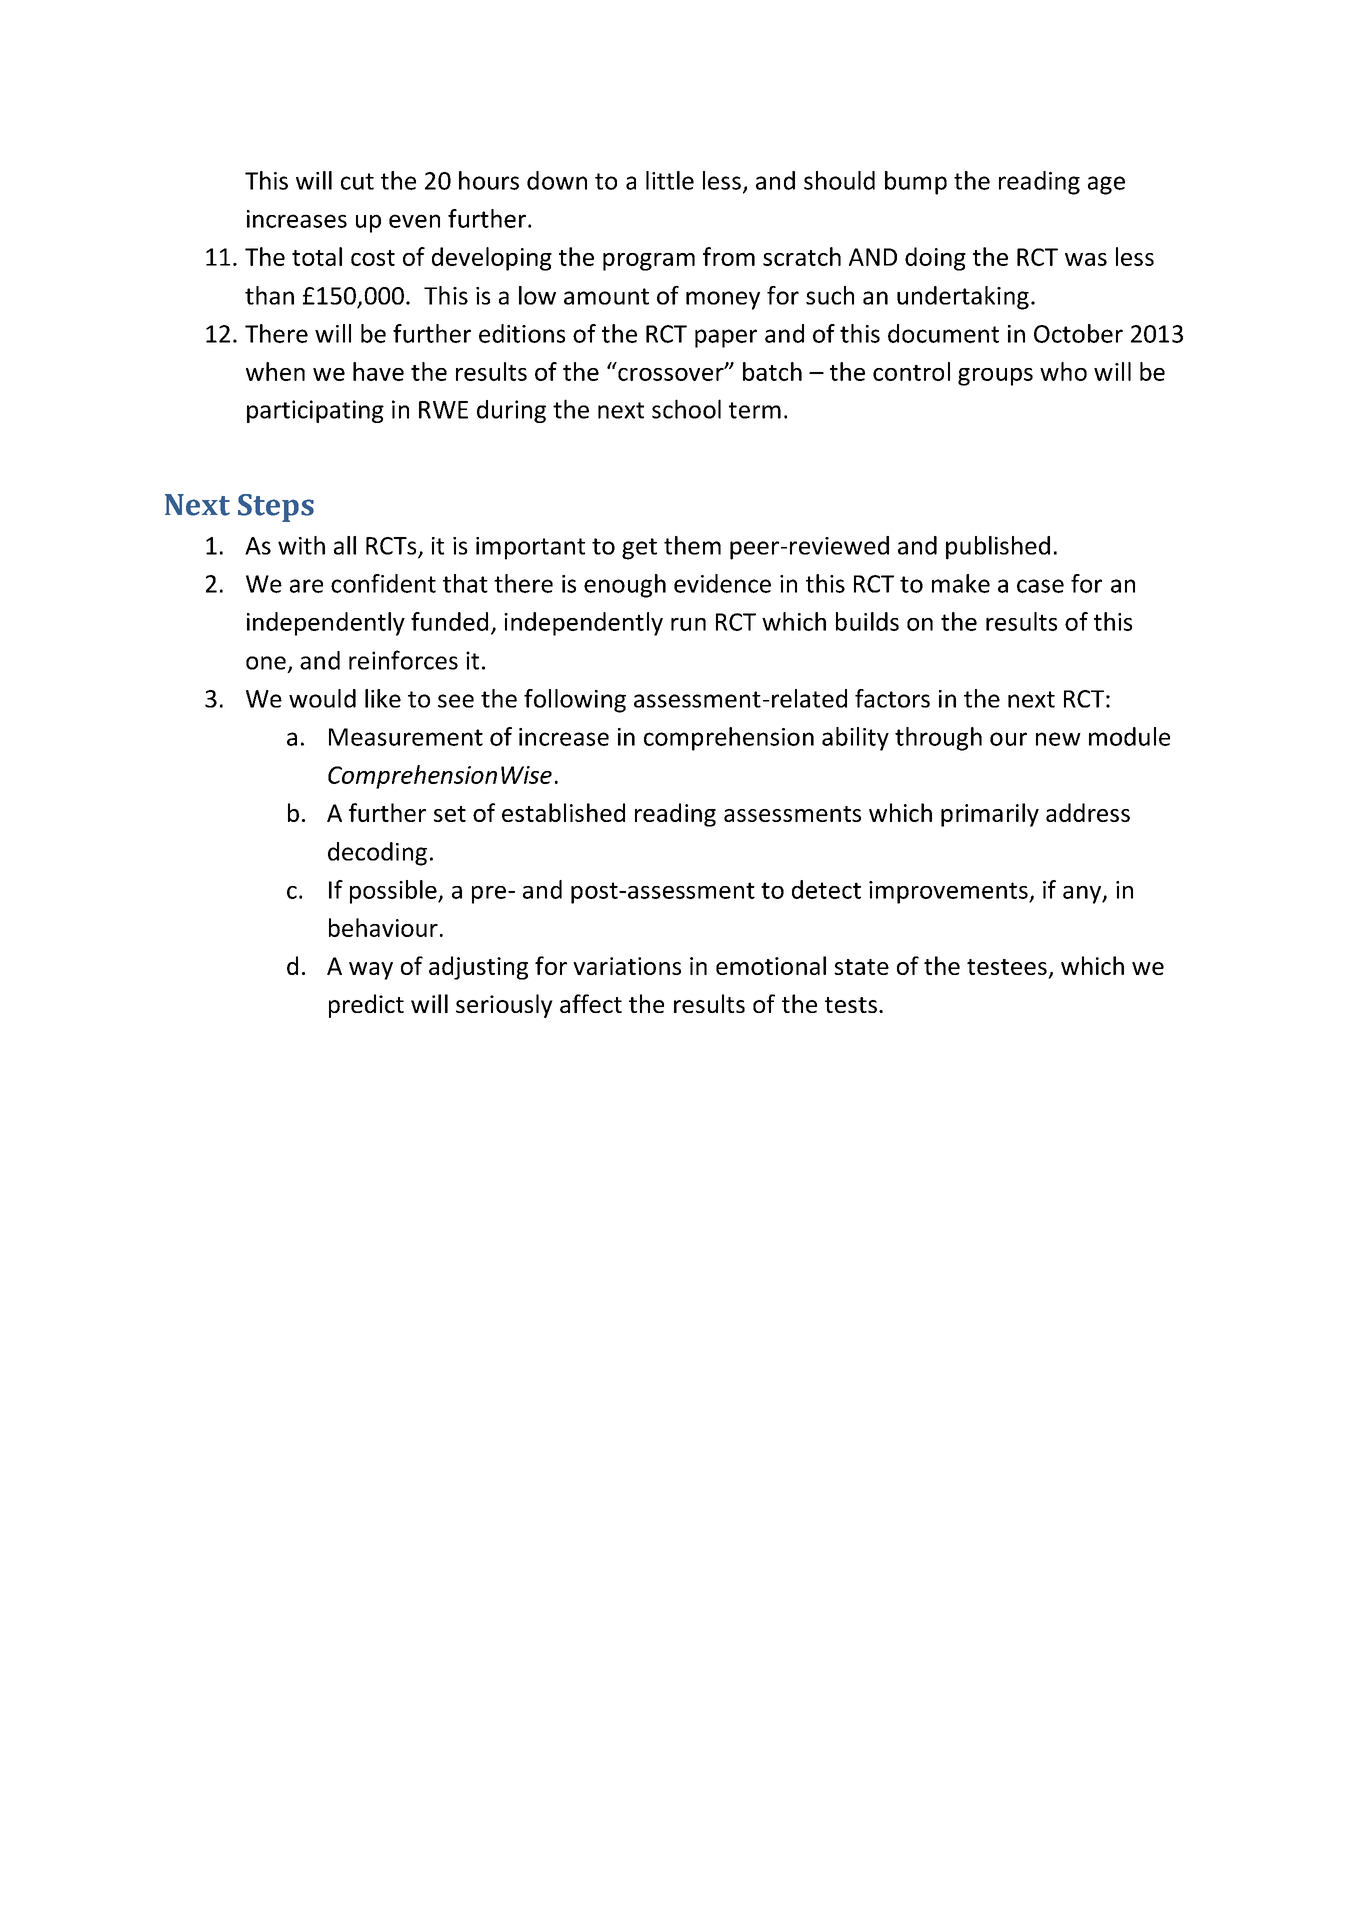 This screenshot has width=1350, height=1910. I want to click on emotional, so click(771, 965).
